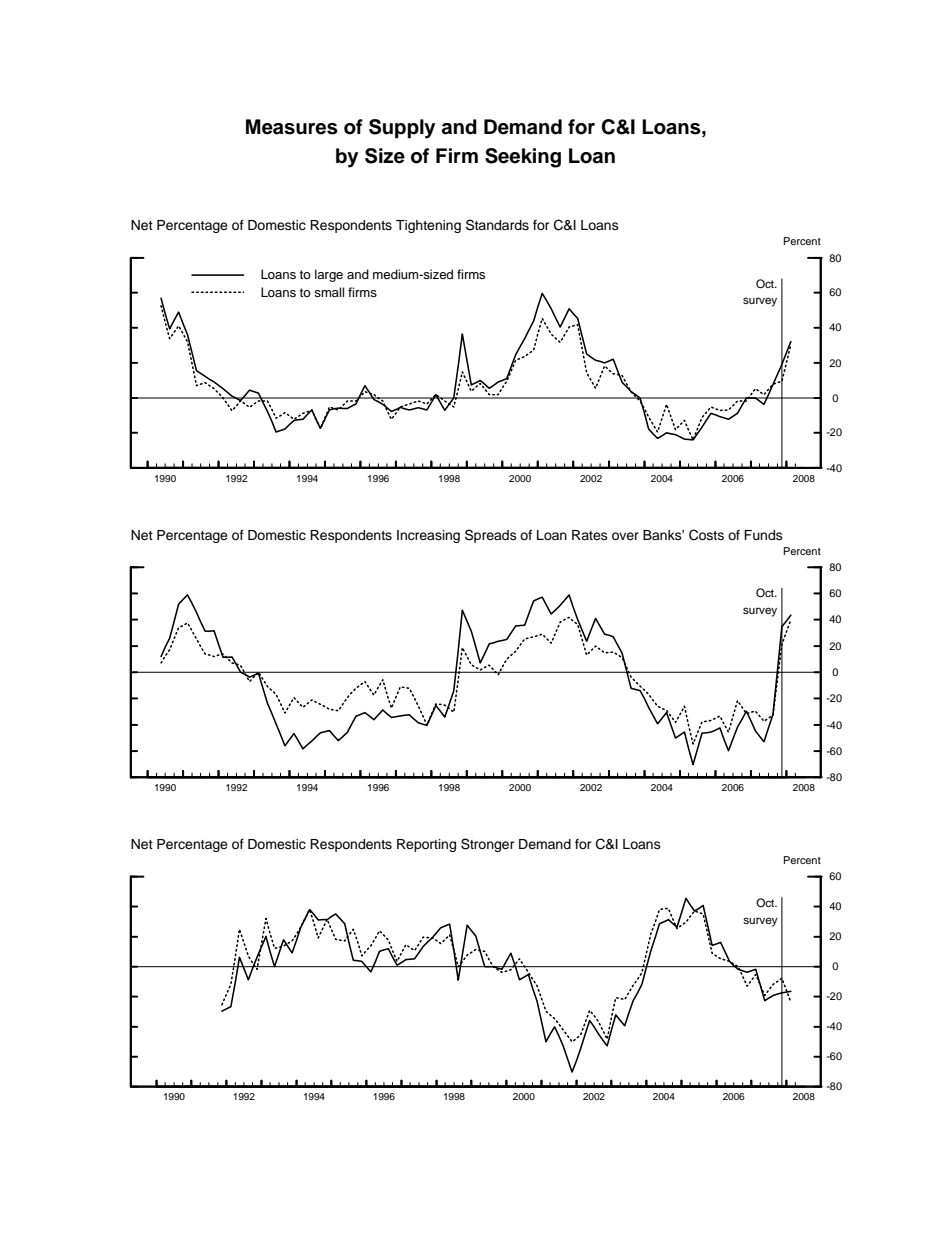 Image resolution: width=952 pixels, height=1233 pixels. I want to click on Seeking, so click(523, 158).
